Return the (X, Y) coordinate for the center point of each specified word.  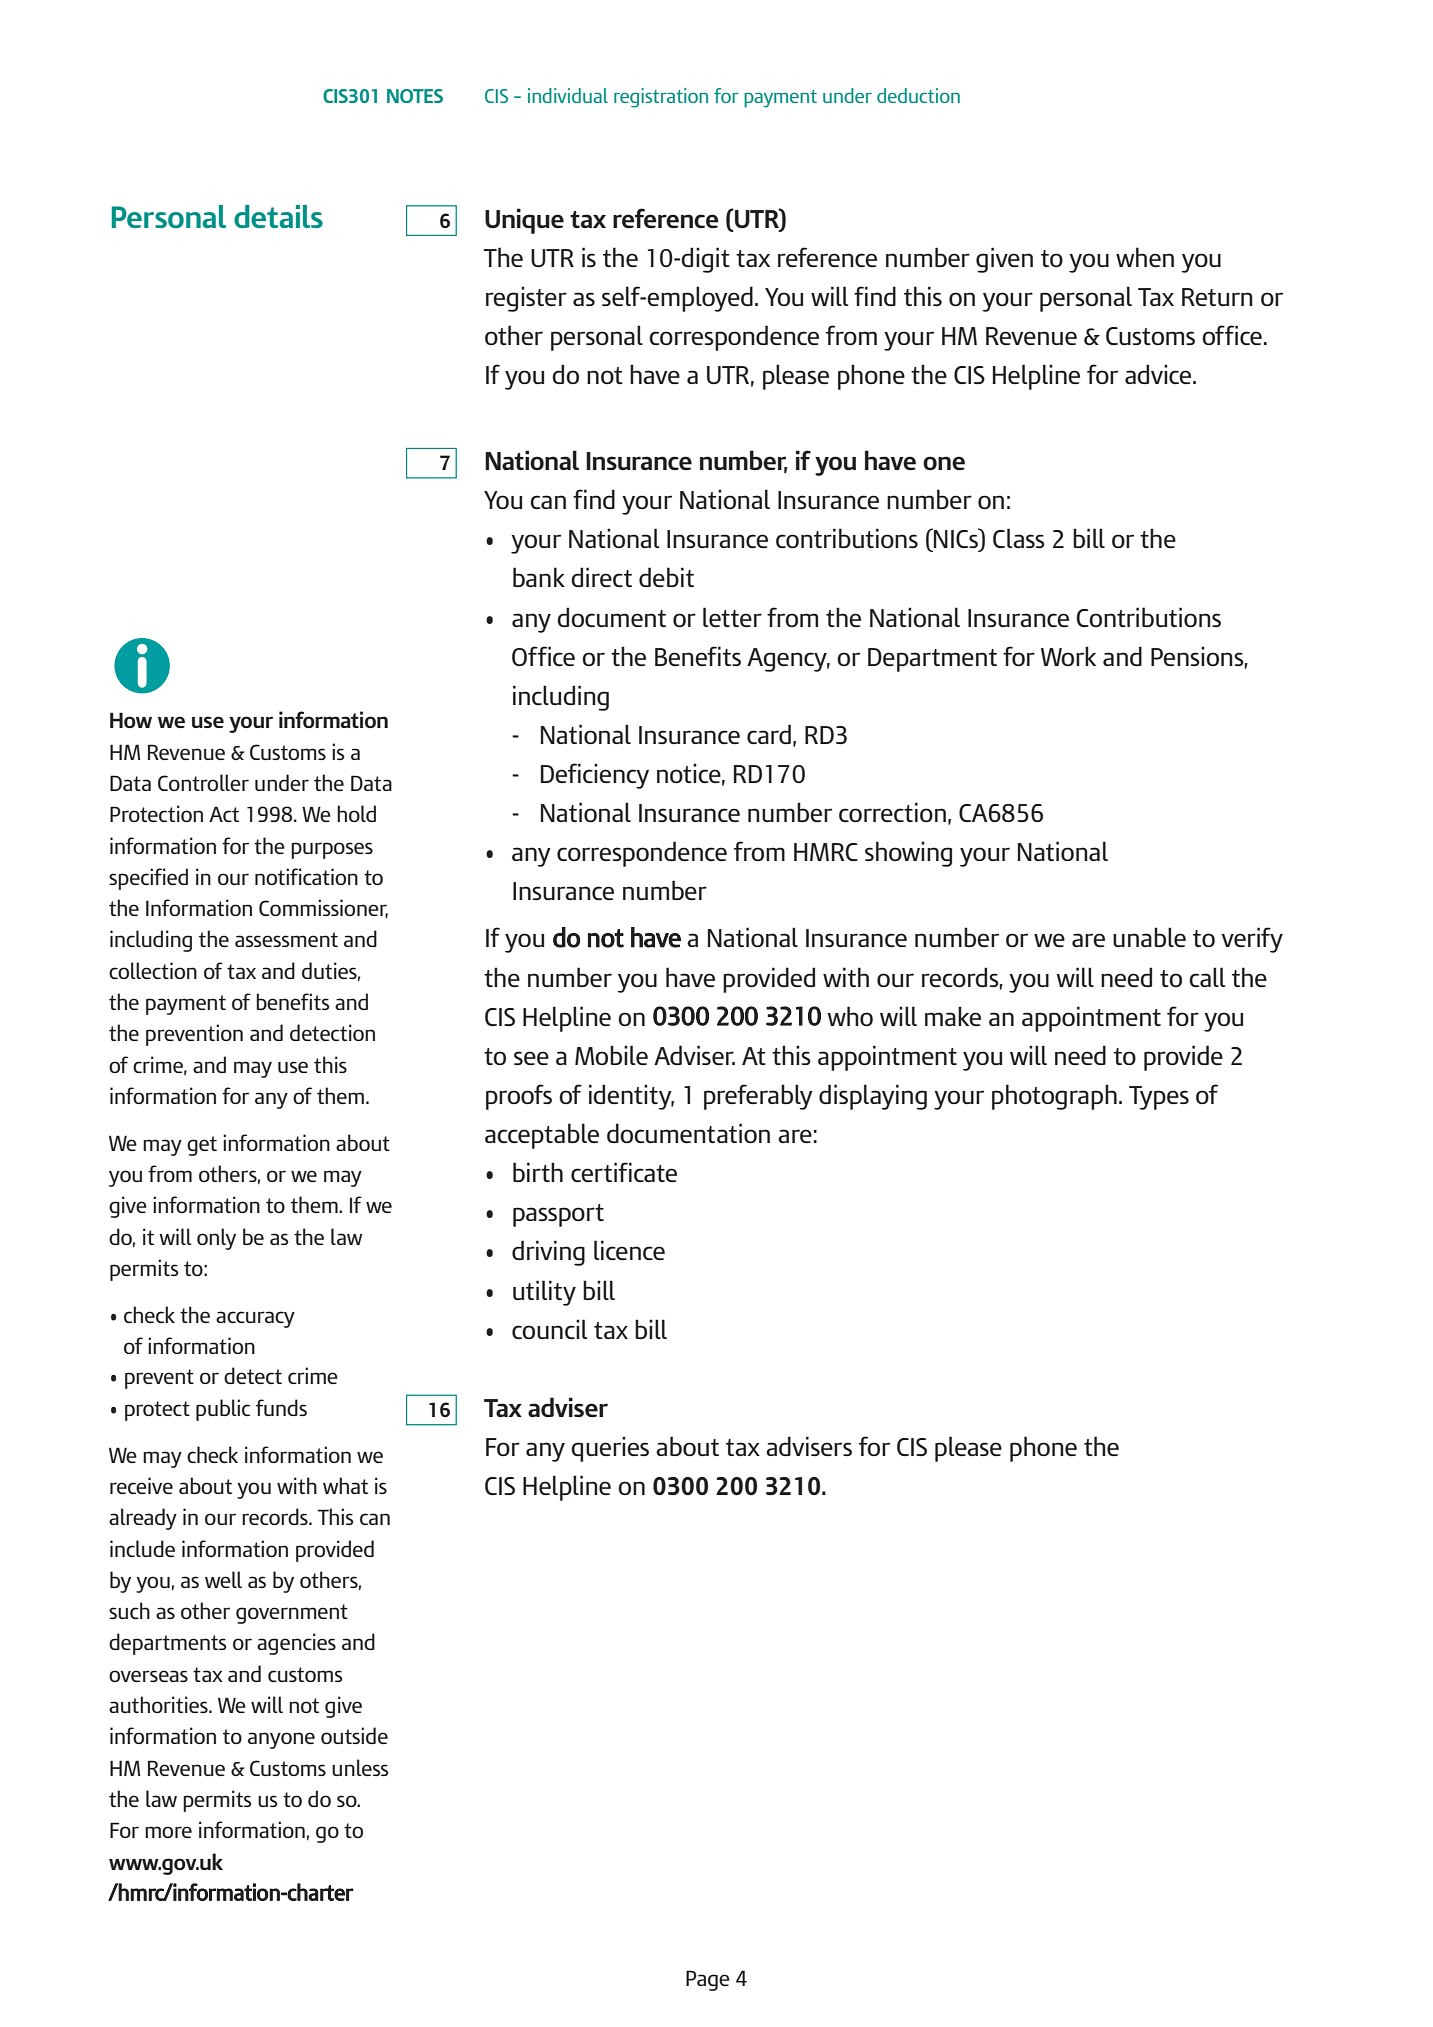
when (1145, 257)
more (168, 1832)
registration (661, 98)
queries (610, 1449)
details (278, 216)
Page (708, 1980)
